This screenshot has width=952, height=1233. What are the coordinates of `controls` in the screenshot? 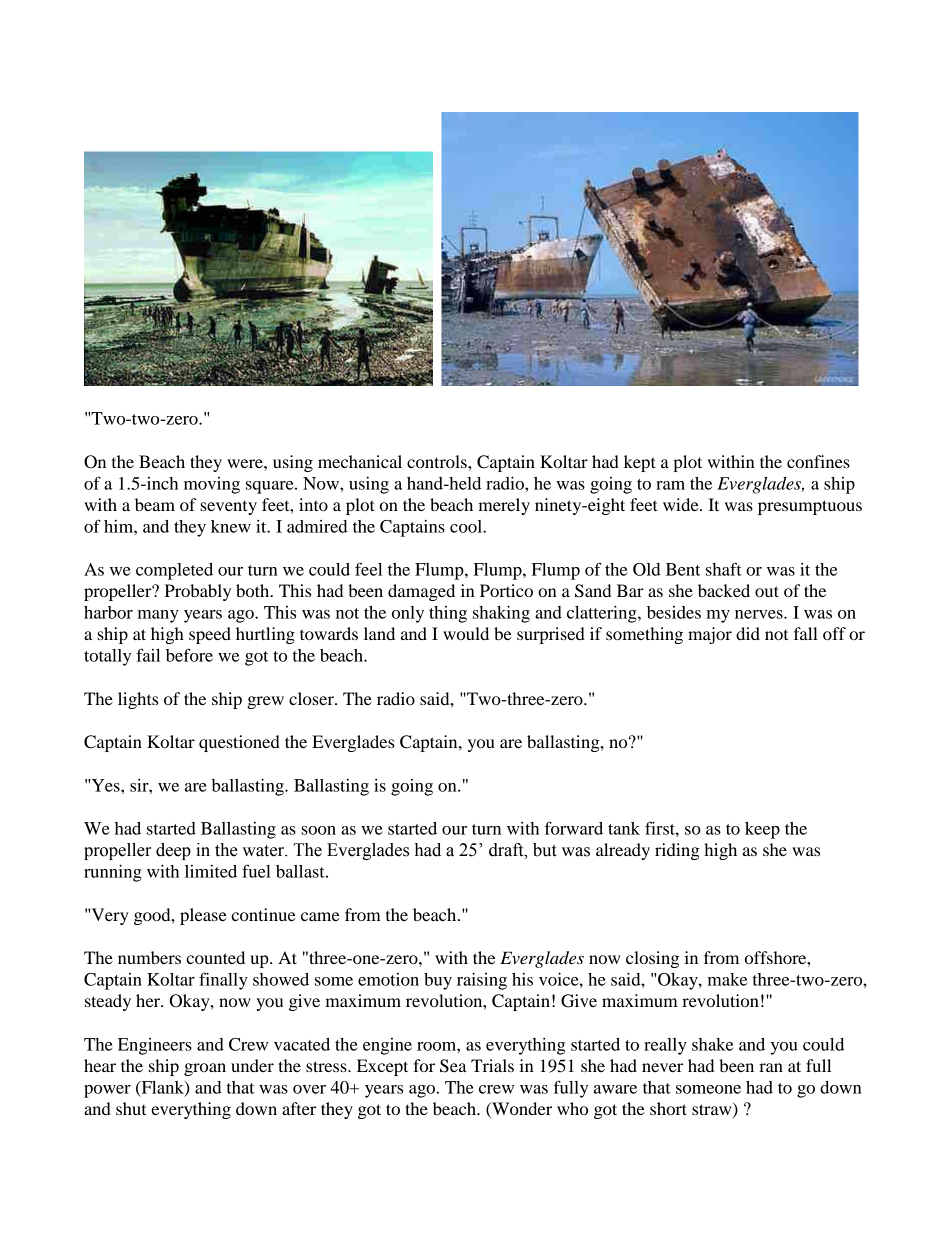 It's located at (438, 461).
